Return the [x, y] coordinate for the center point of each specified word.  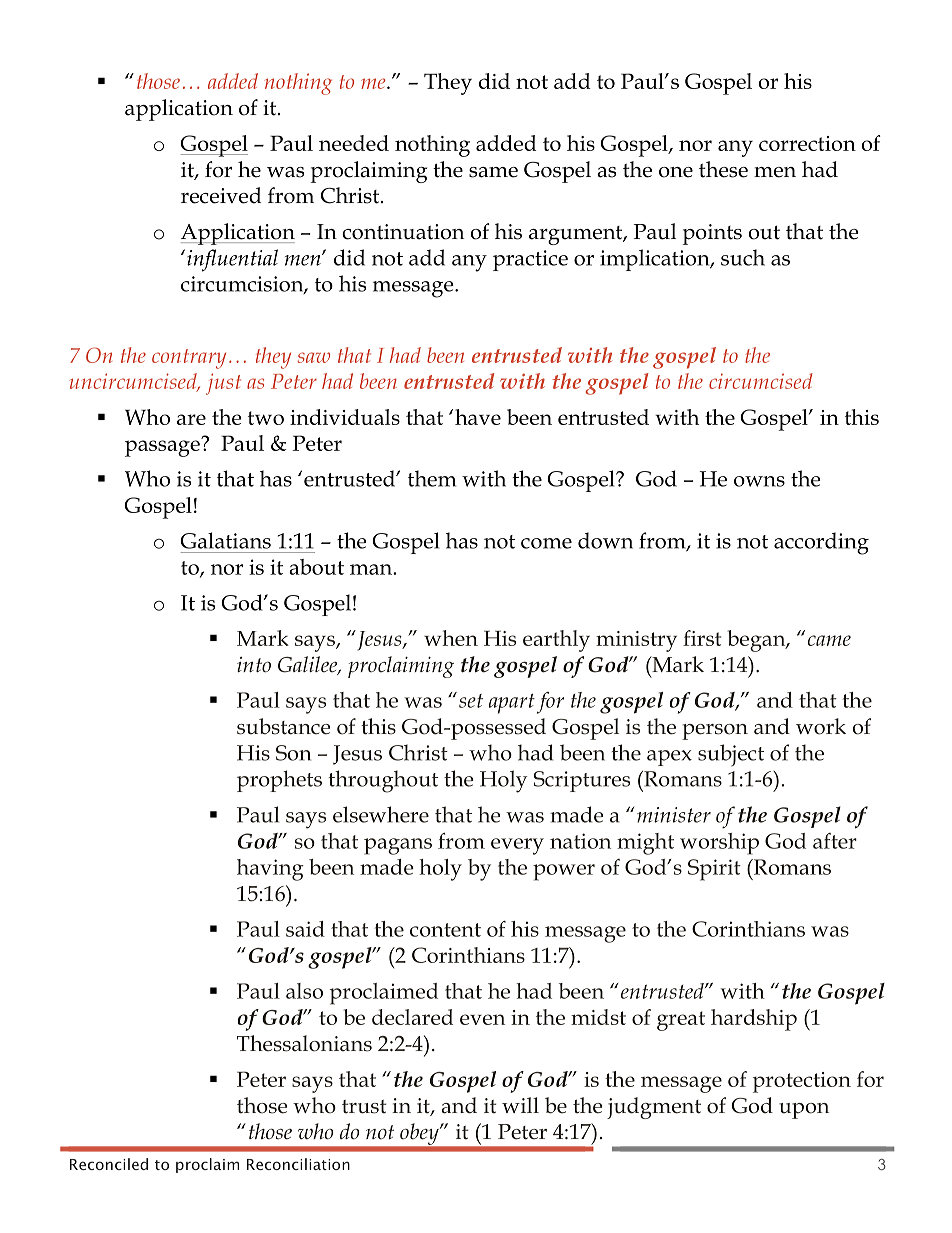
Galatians [225, 540]
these [723, 169]
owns [759, 481]
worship [719, 844]
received [221, 195]
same [493, 172]
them [432, 478]
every [517, 846]
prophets [279, 781]
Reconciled [109, 1164]
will [520, 1105]
